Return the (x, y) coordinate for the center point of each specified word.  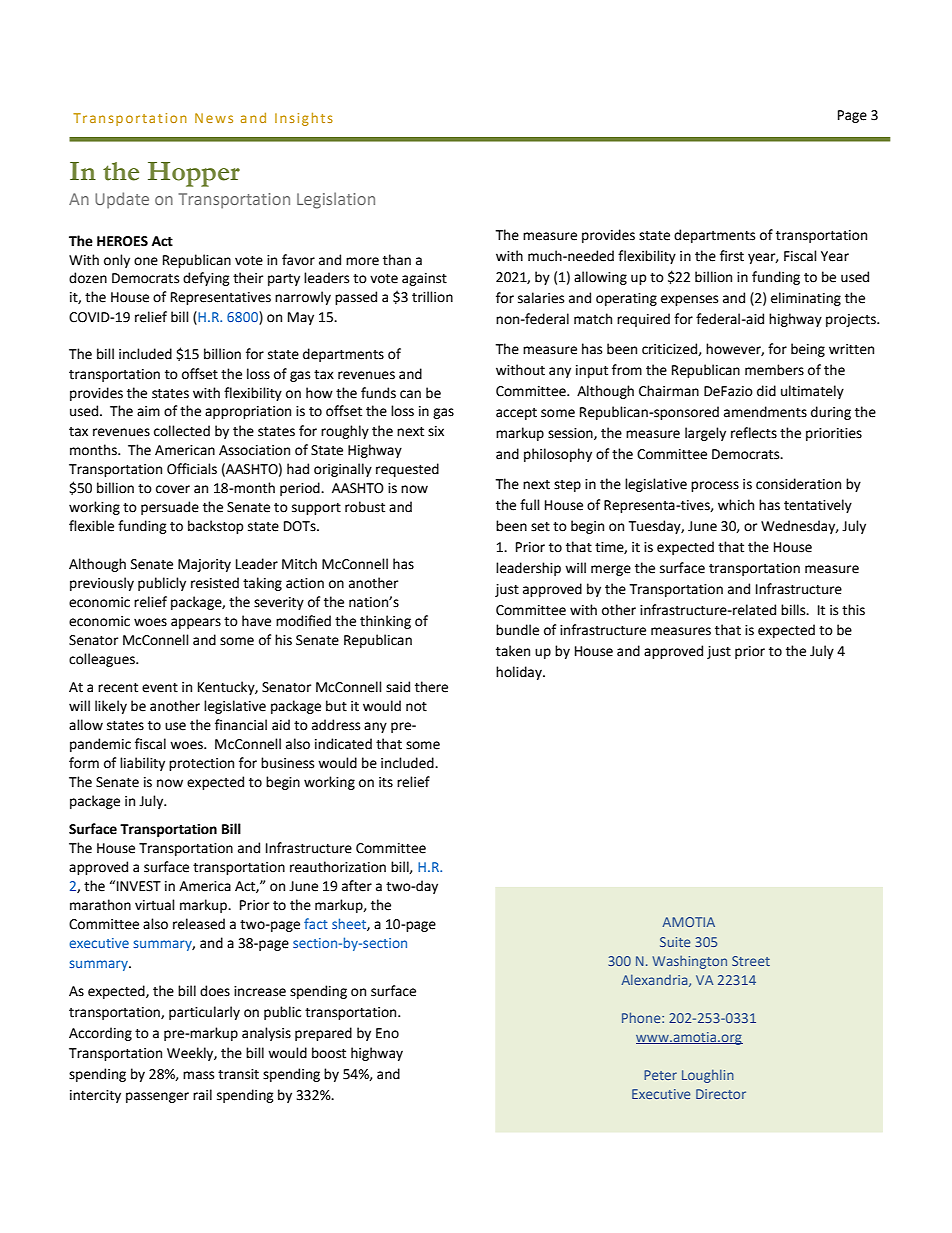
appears (196, 623)
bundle (517, 630)
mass (198, 1075)
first (732, 256)
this (853, 610)
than (397, 260)
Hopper (194, 174)
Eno (387, 1033)
